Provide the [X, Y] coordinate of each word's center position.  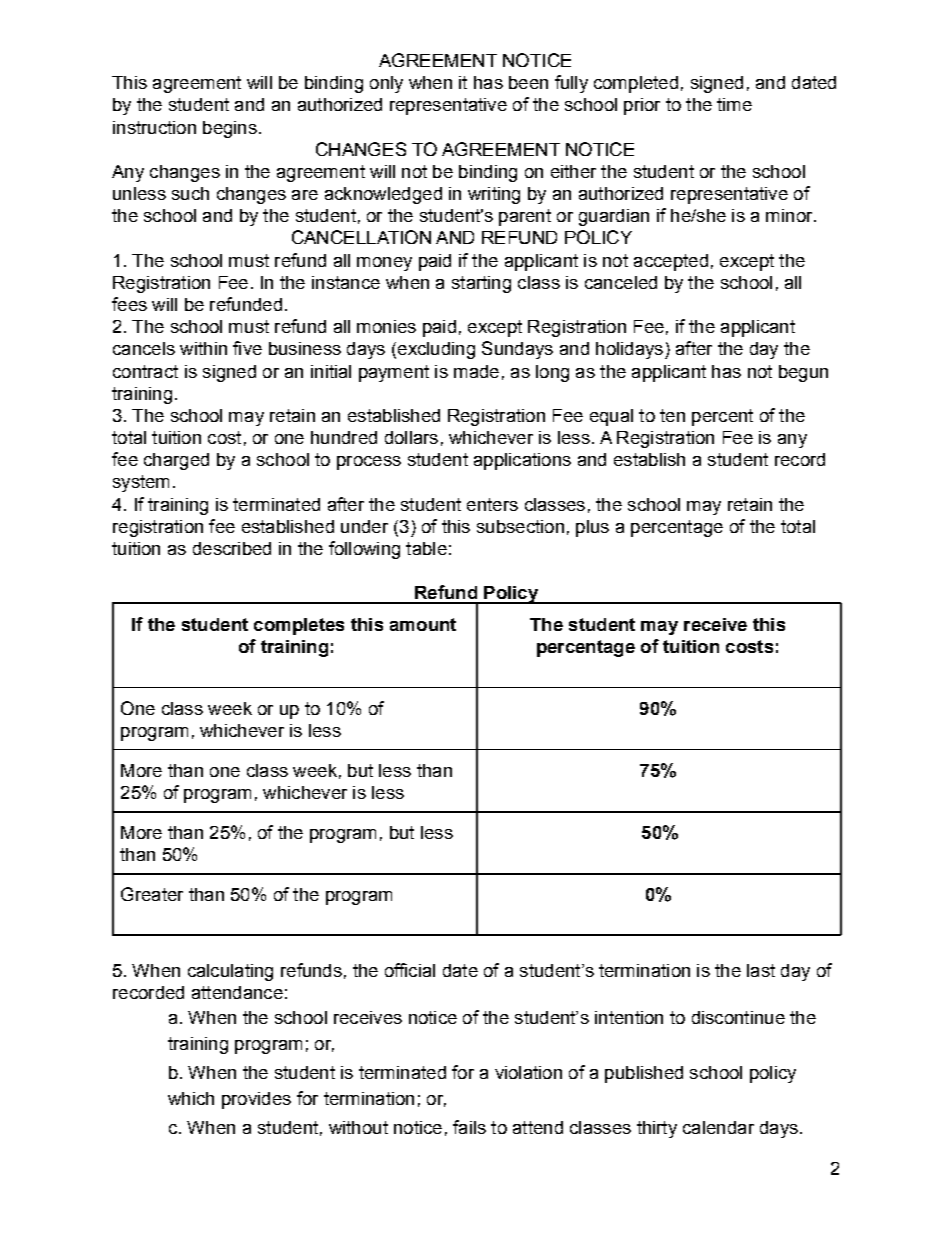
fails [469, 1127]
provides [256, 1100]
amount [423, 624]
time [734, 104]
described [232, 548]
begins [230, 129]
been [528, 82]
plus [592, 528]
